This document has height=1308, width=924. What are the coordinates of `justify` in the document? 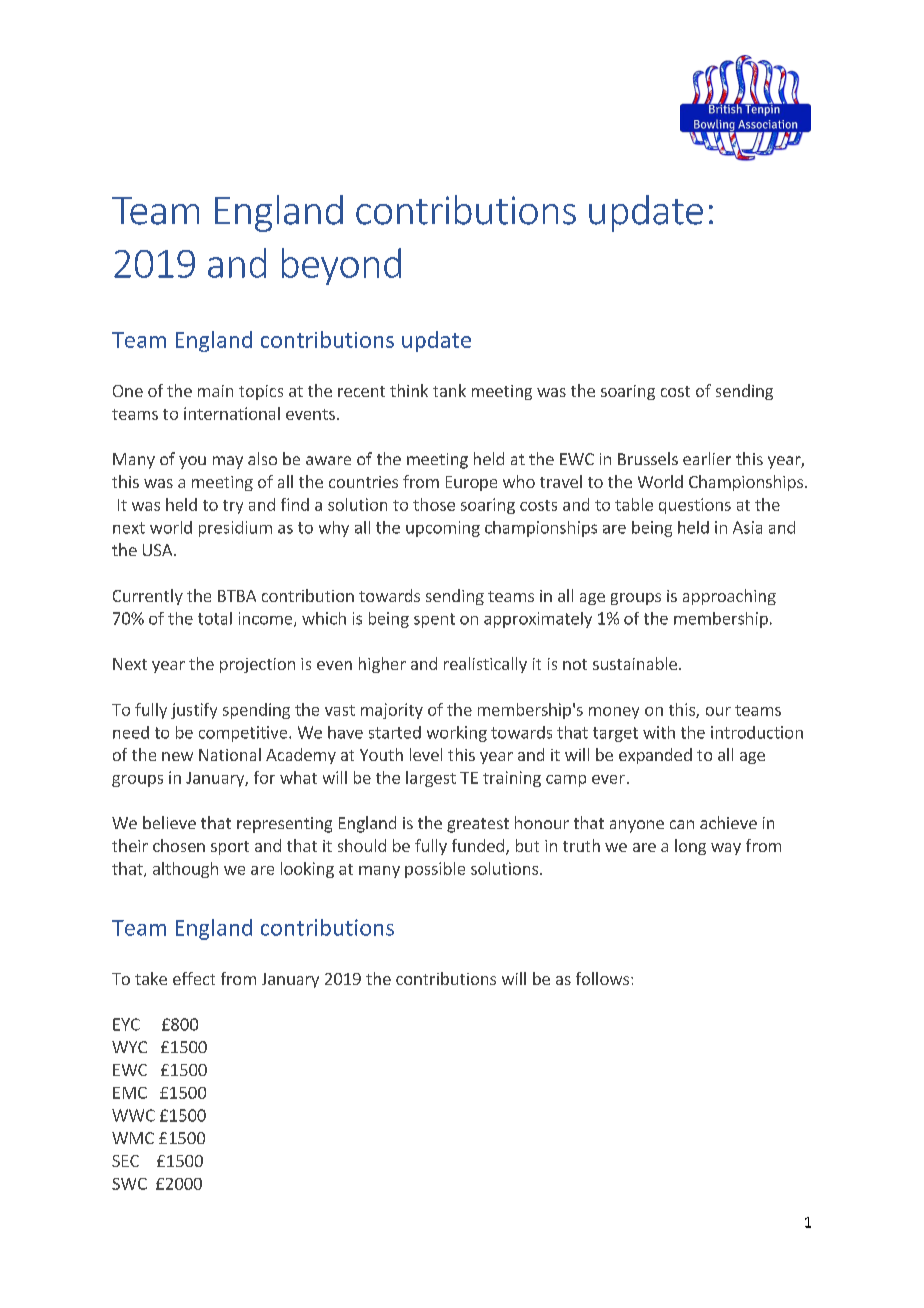 It's located at (194, 711).
